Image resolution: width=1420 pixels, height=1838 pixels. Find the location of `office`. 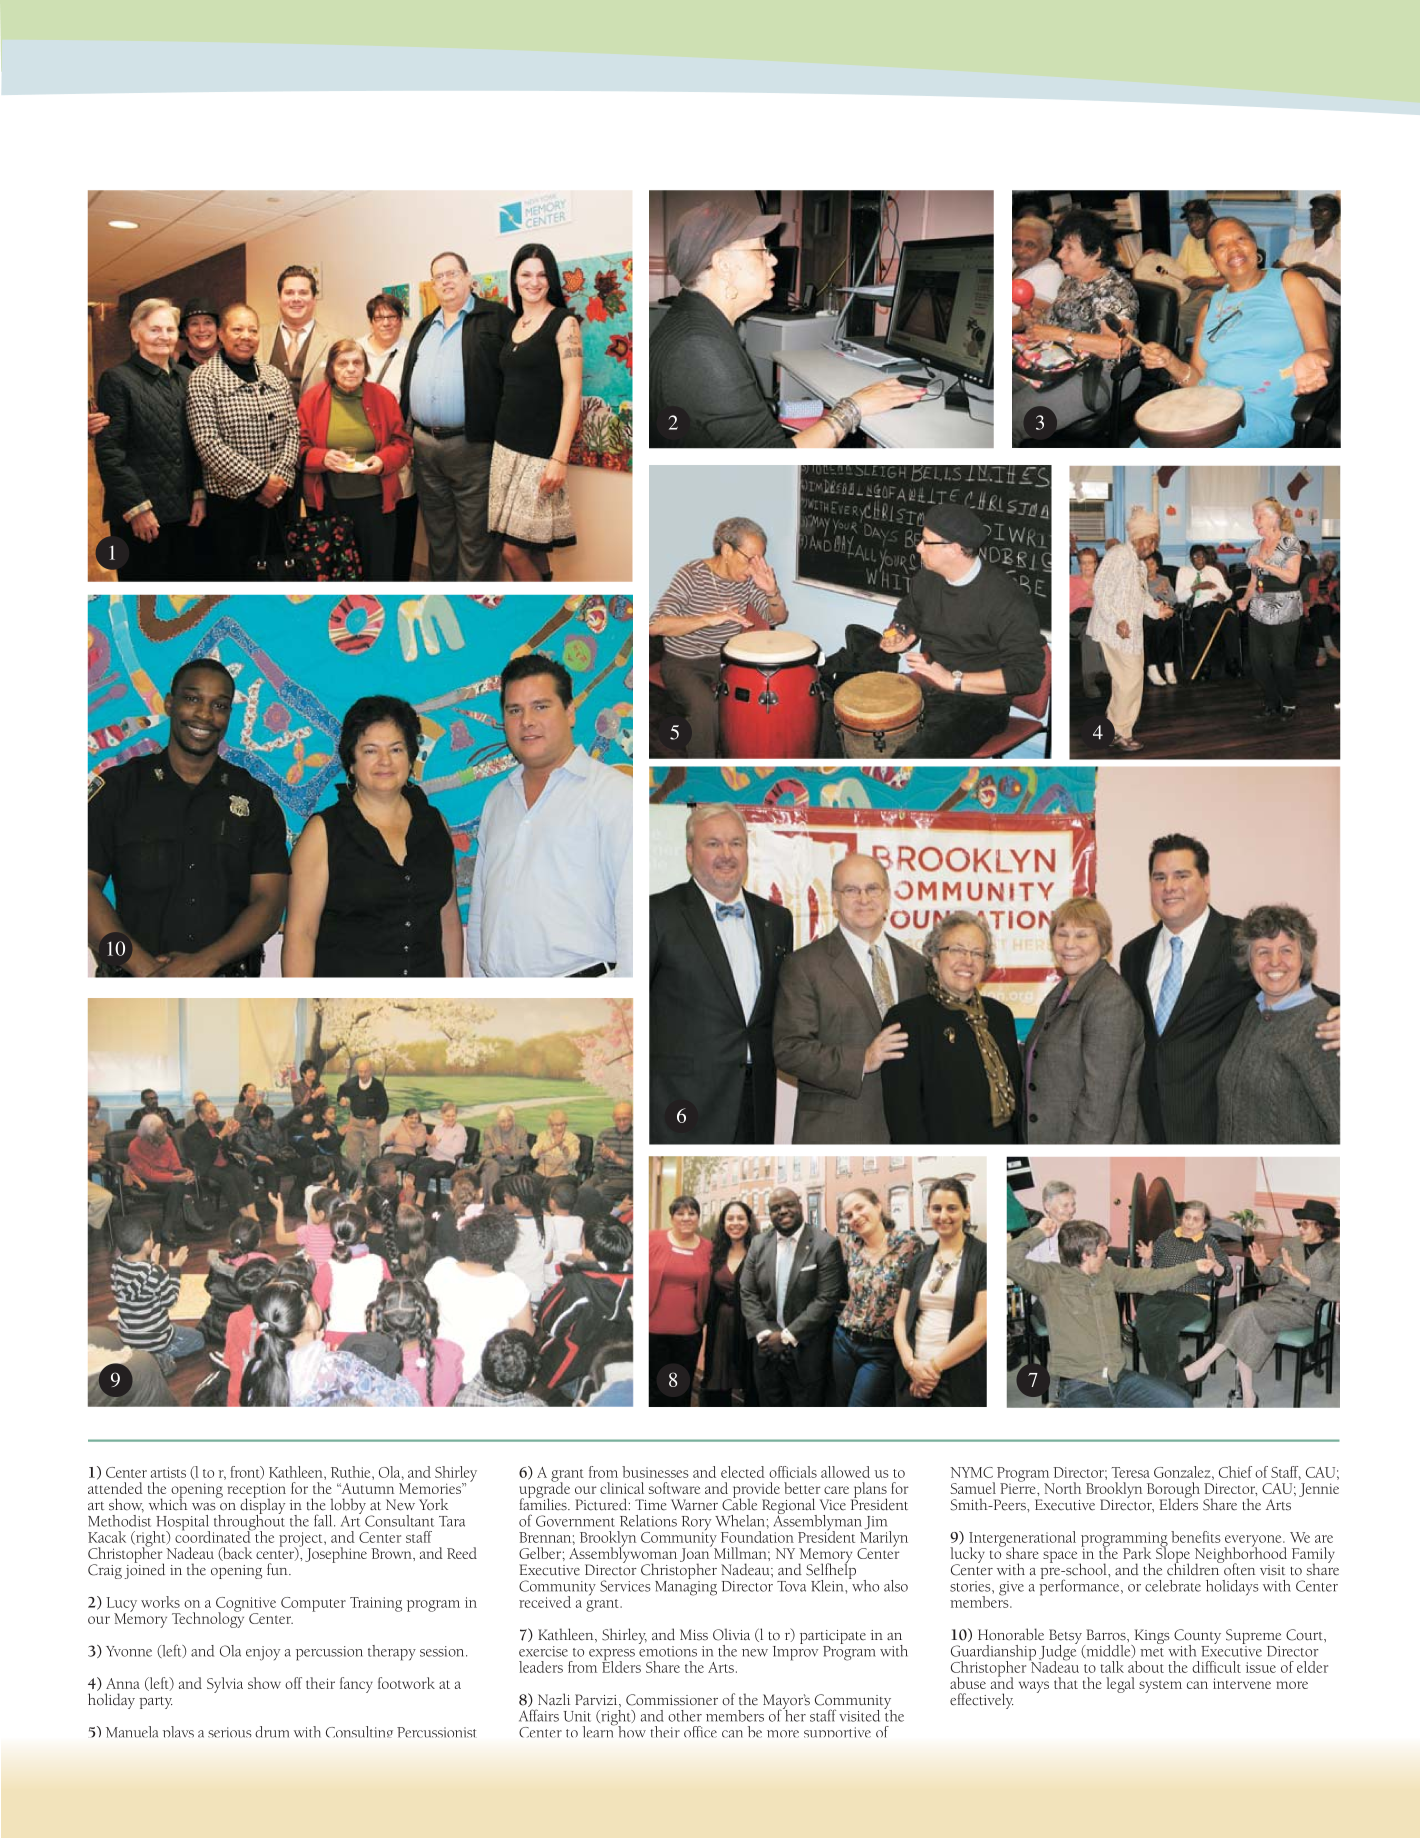

office is located at coordinates (700, 1732).
